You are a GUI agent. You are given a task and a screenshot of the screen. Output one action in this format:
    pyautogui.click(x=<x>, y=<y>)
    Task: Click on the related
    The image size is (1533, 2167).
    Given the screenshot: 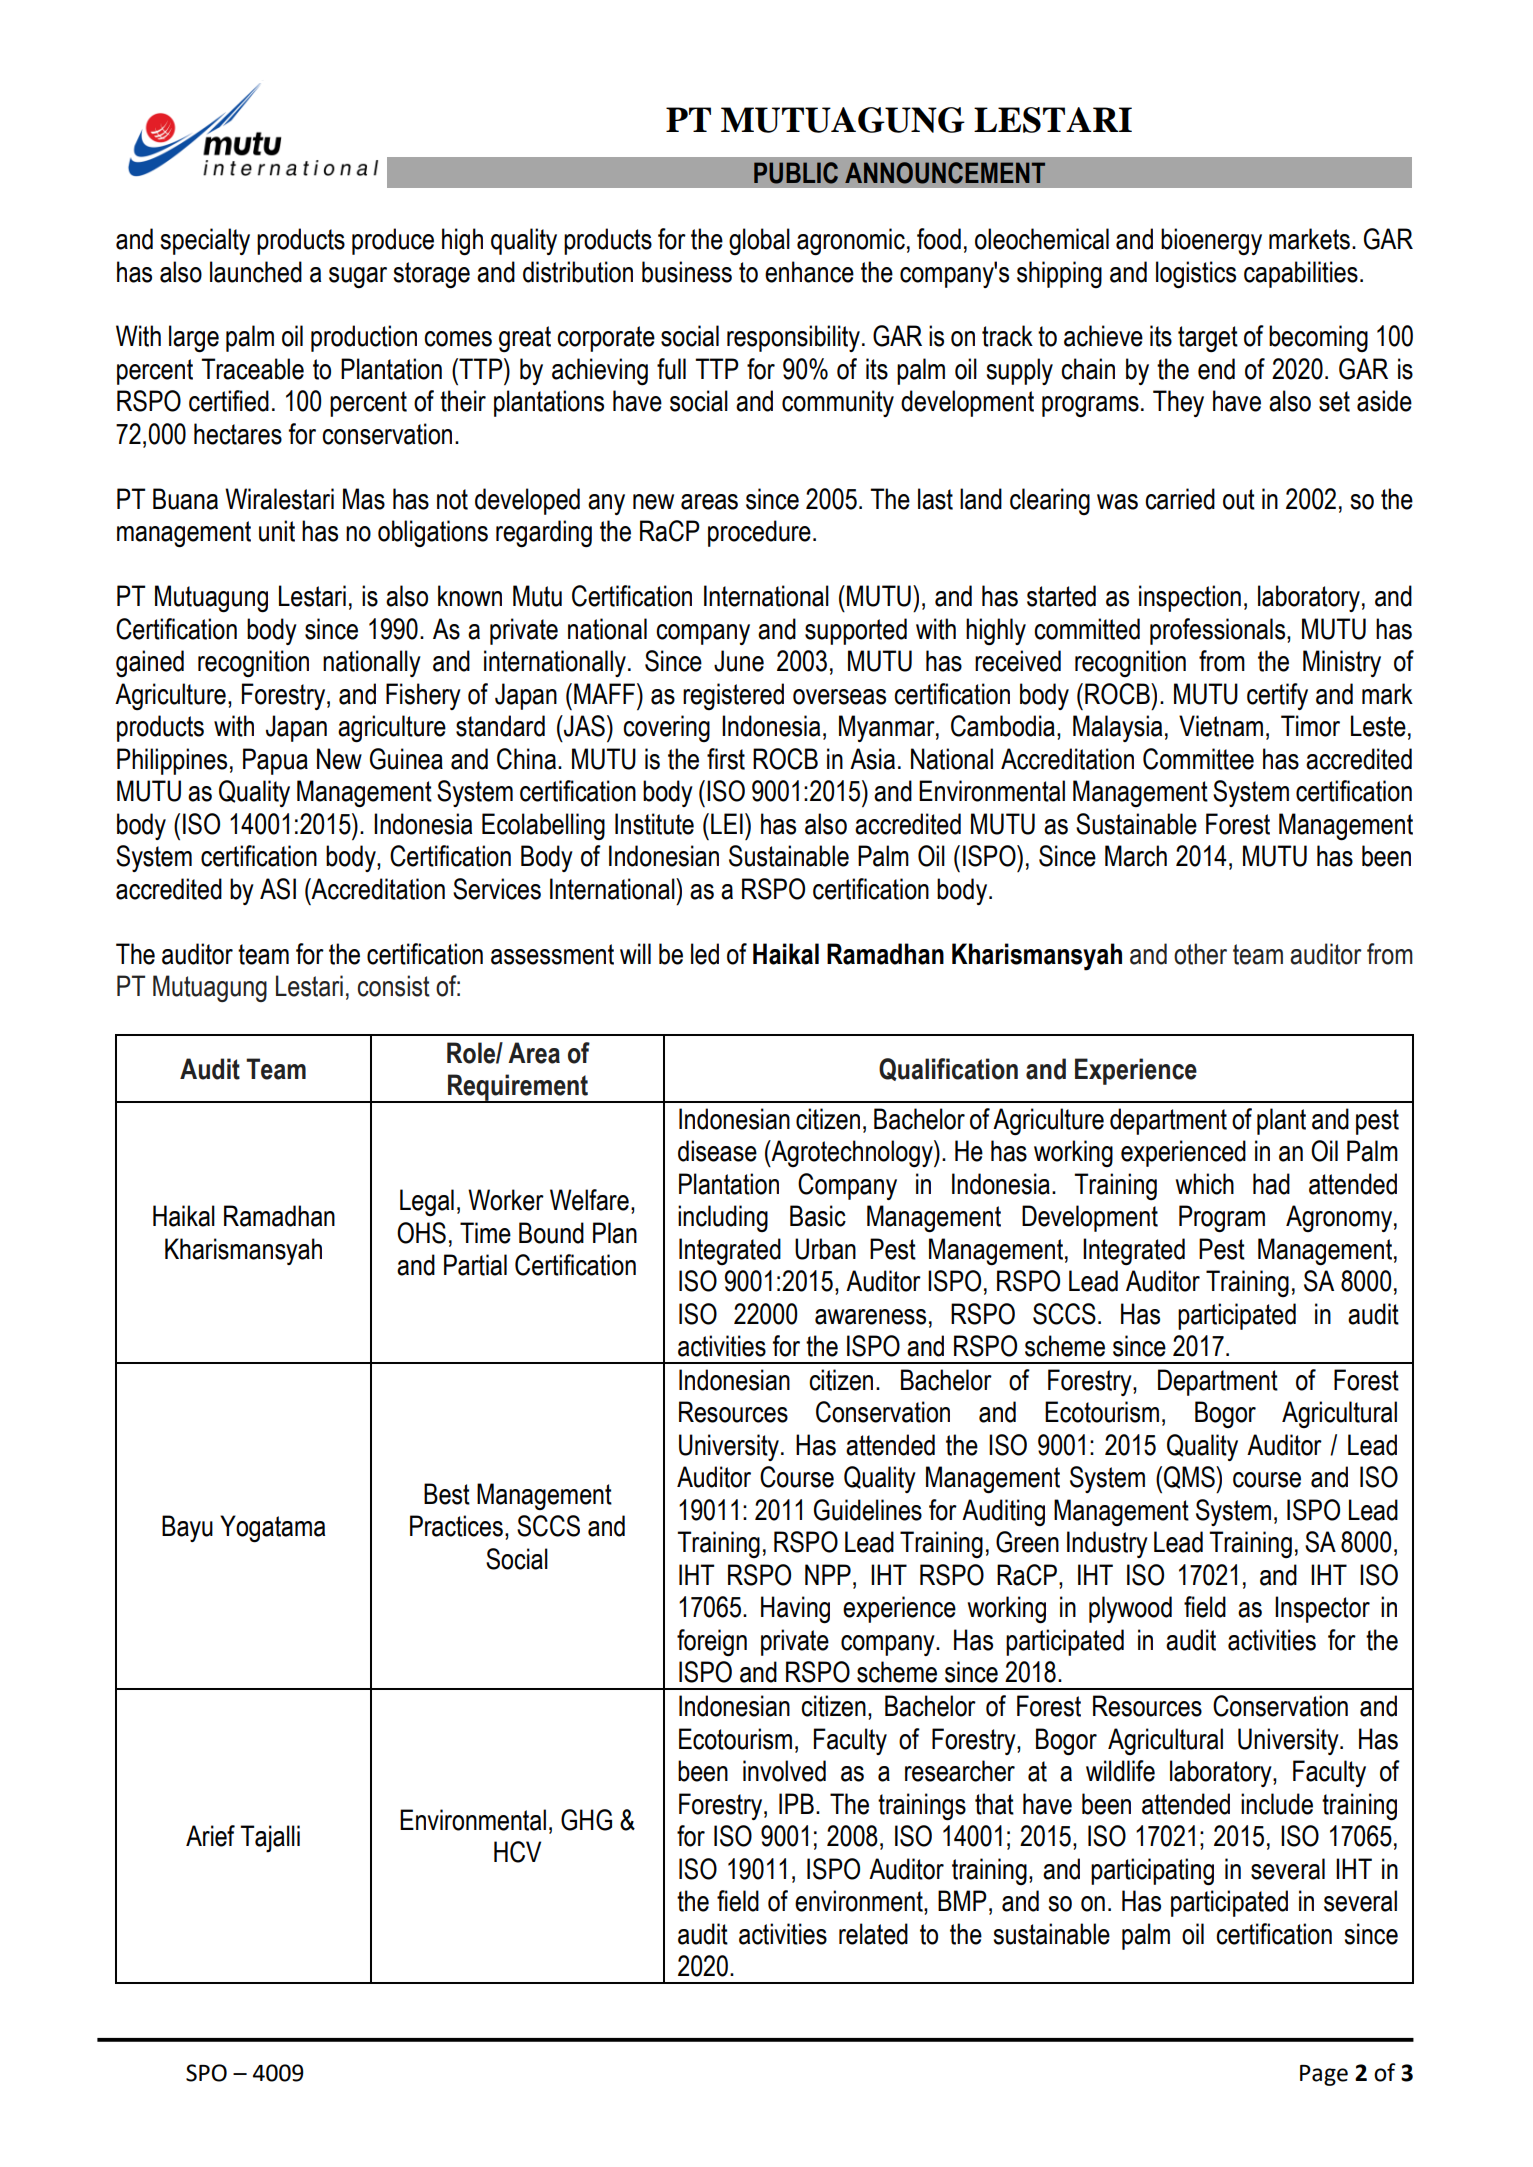 What is the action you would take?
    pyautogui.click(x=873, y=1934)
